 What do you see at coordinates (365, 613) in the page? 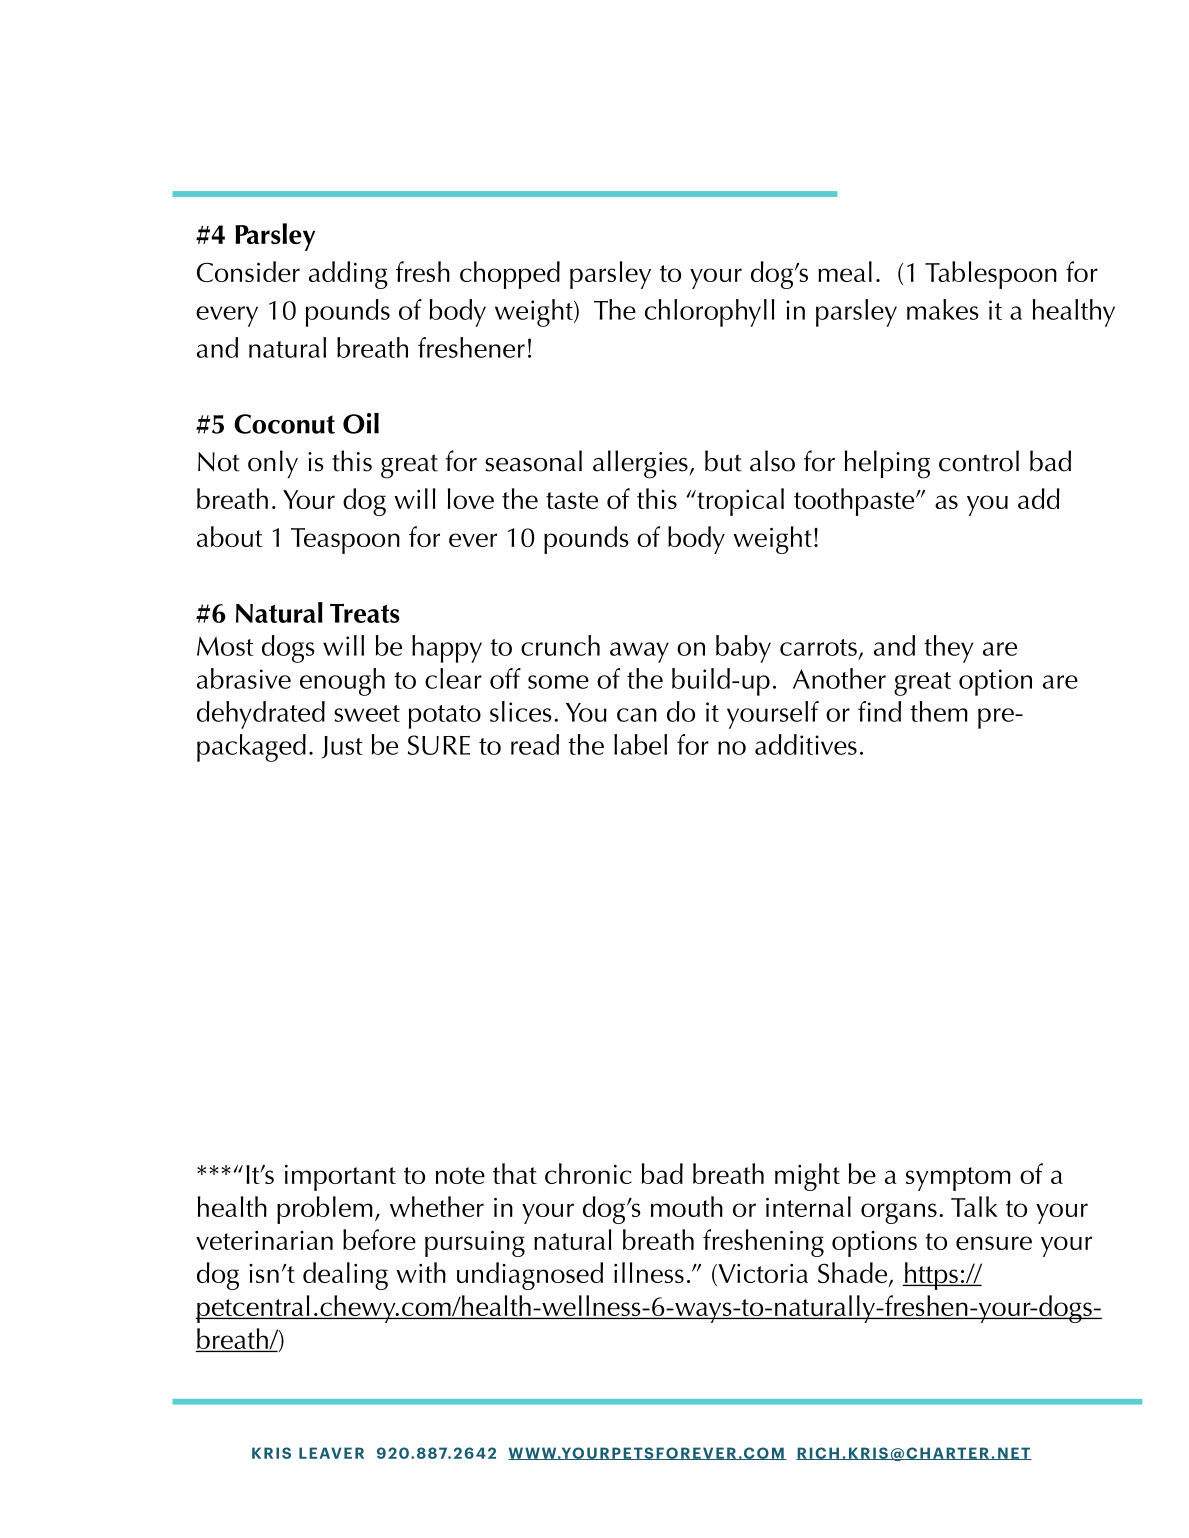
I see `Treats` at bounding box center [365, 613].
